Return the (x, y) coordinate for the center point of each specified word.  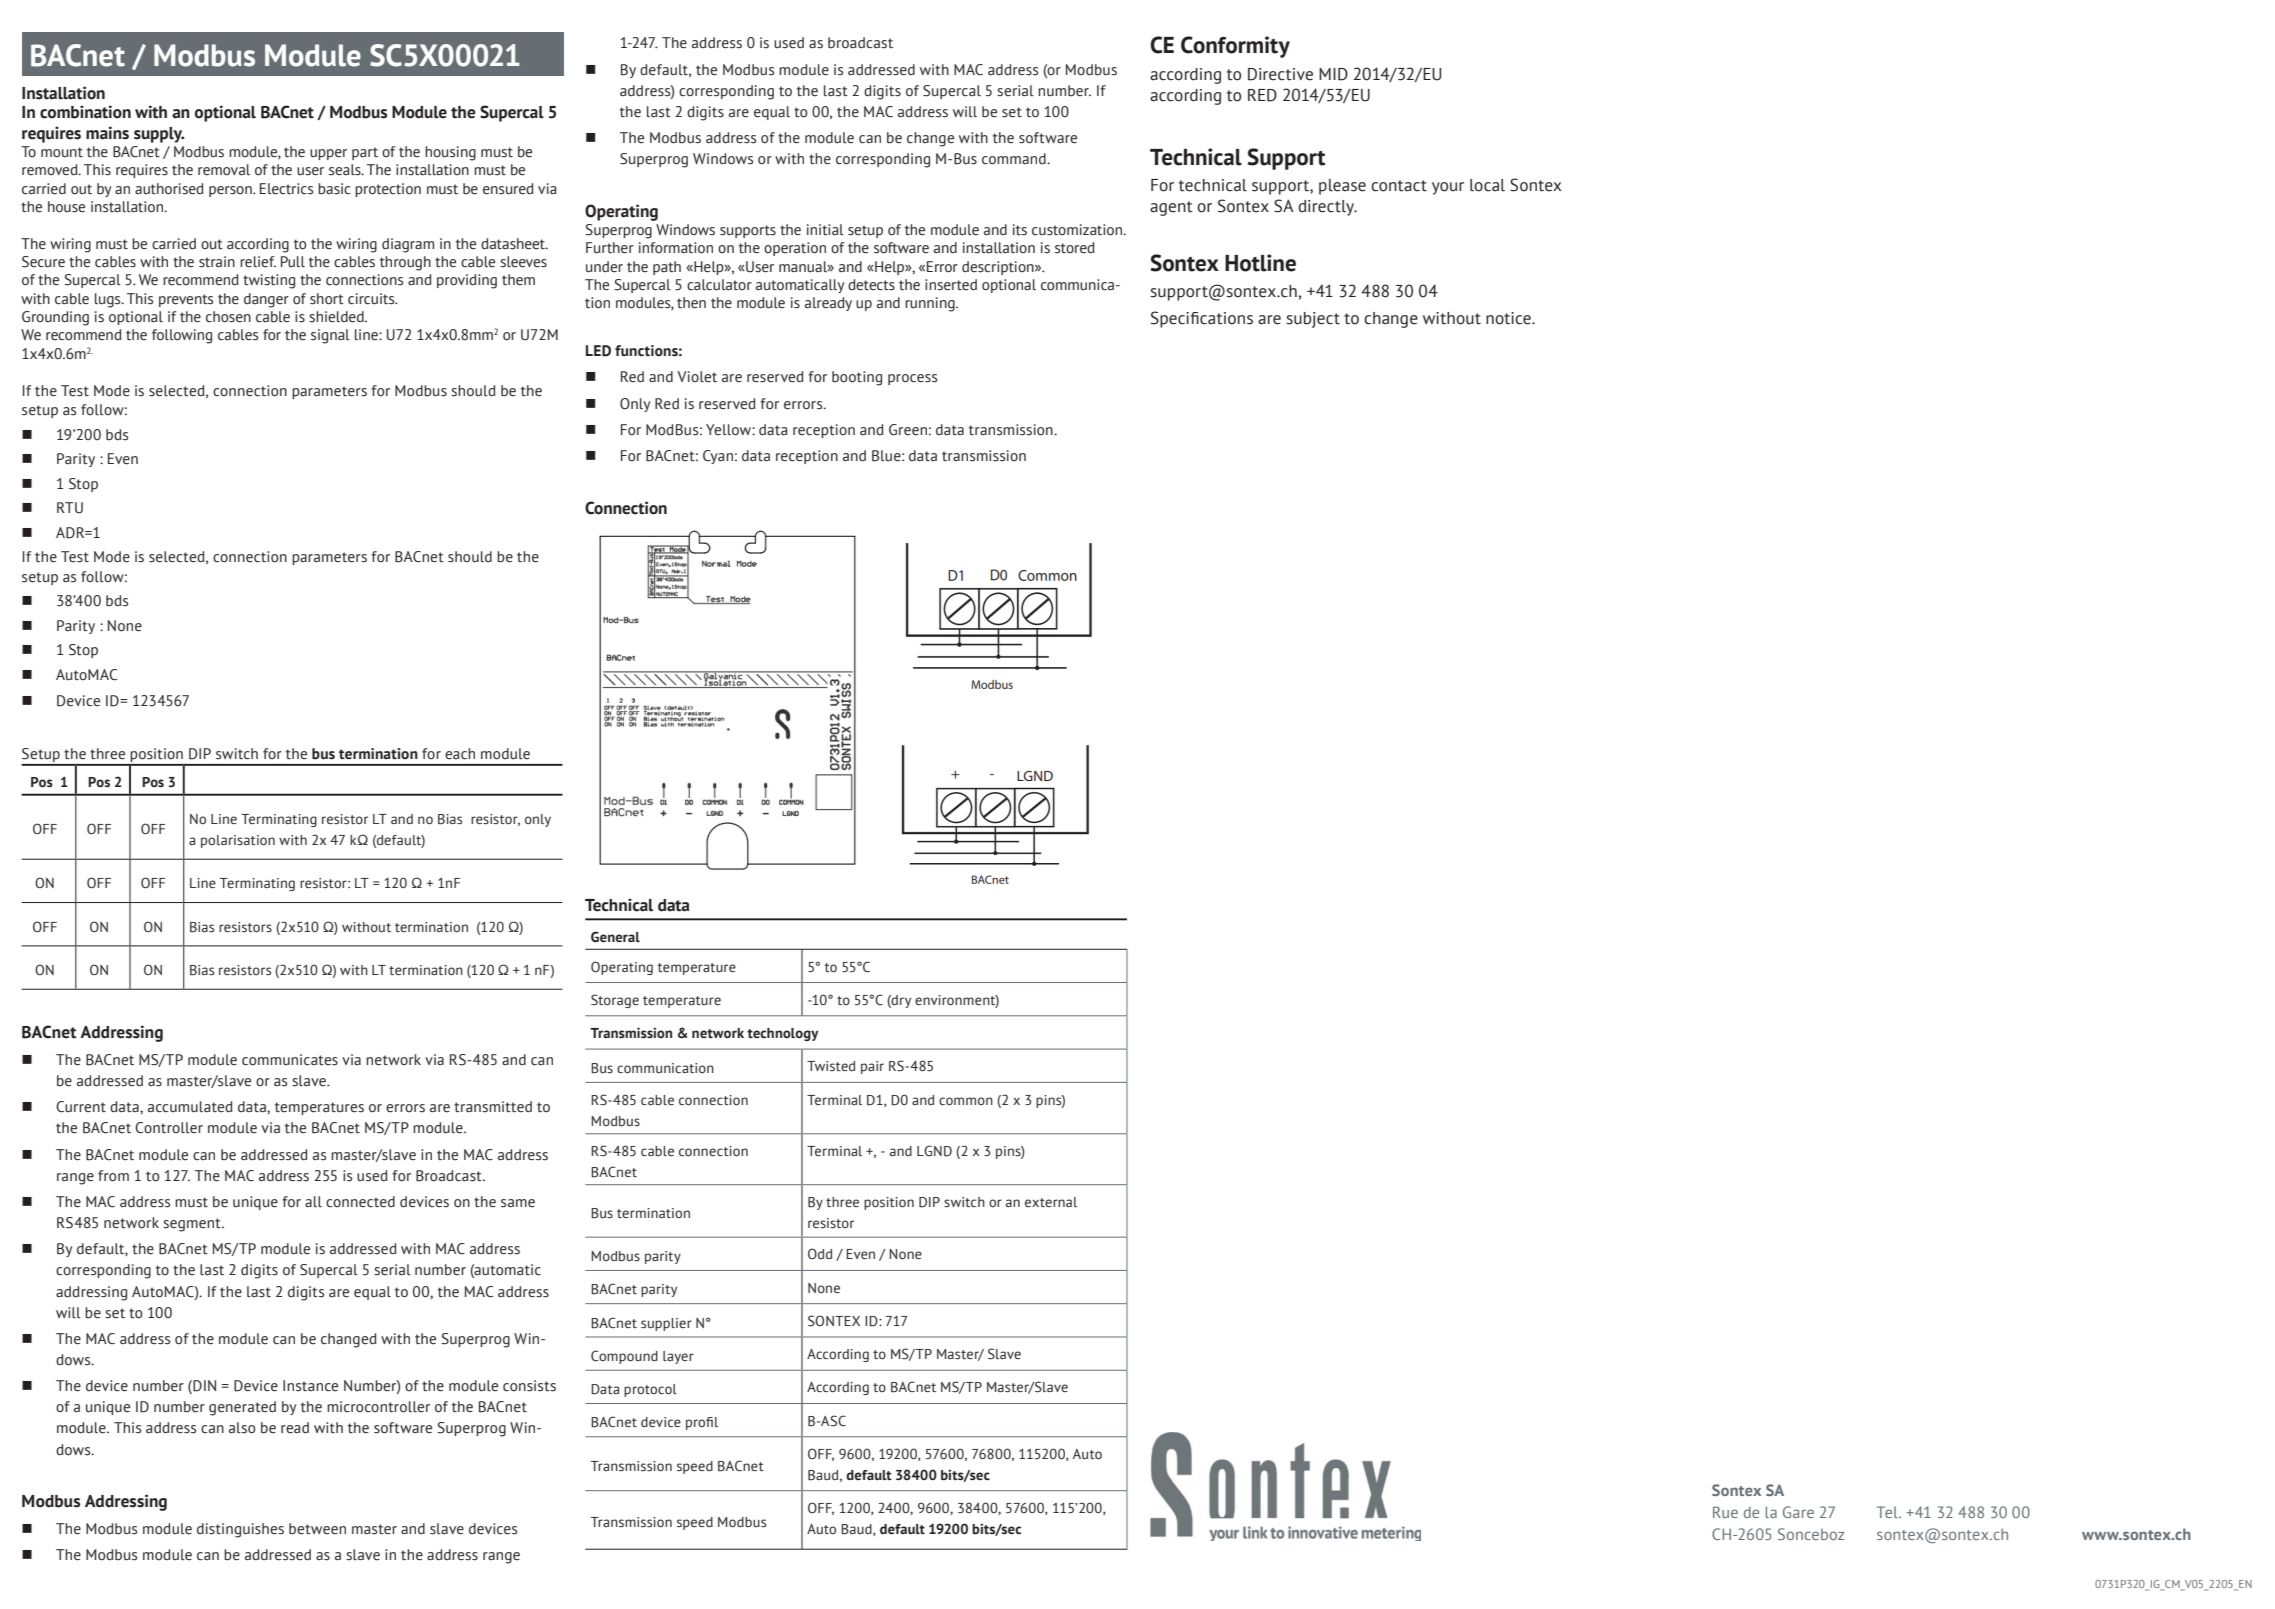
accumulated (190, 1107)
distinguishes (240, 1530)
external (1051, 1202)
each (460, 754)
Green (908, 430)
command (1015, 159)
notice (1509, 318)
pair (872, 1067)
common (966, 1101)
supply (159, 135)
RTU (70, 508)
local (1487, 185)
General (615, 937)
